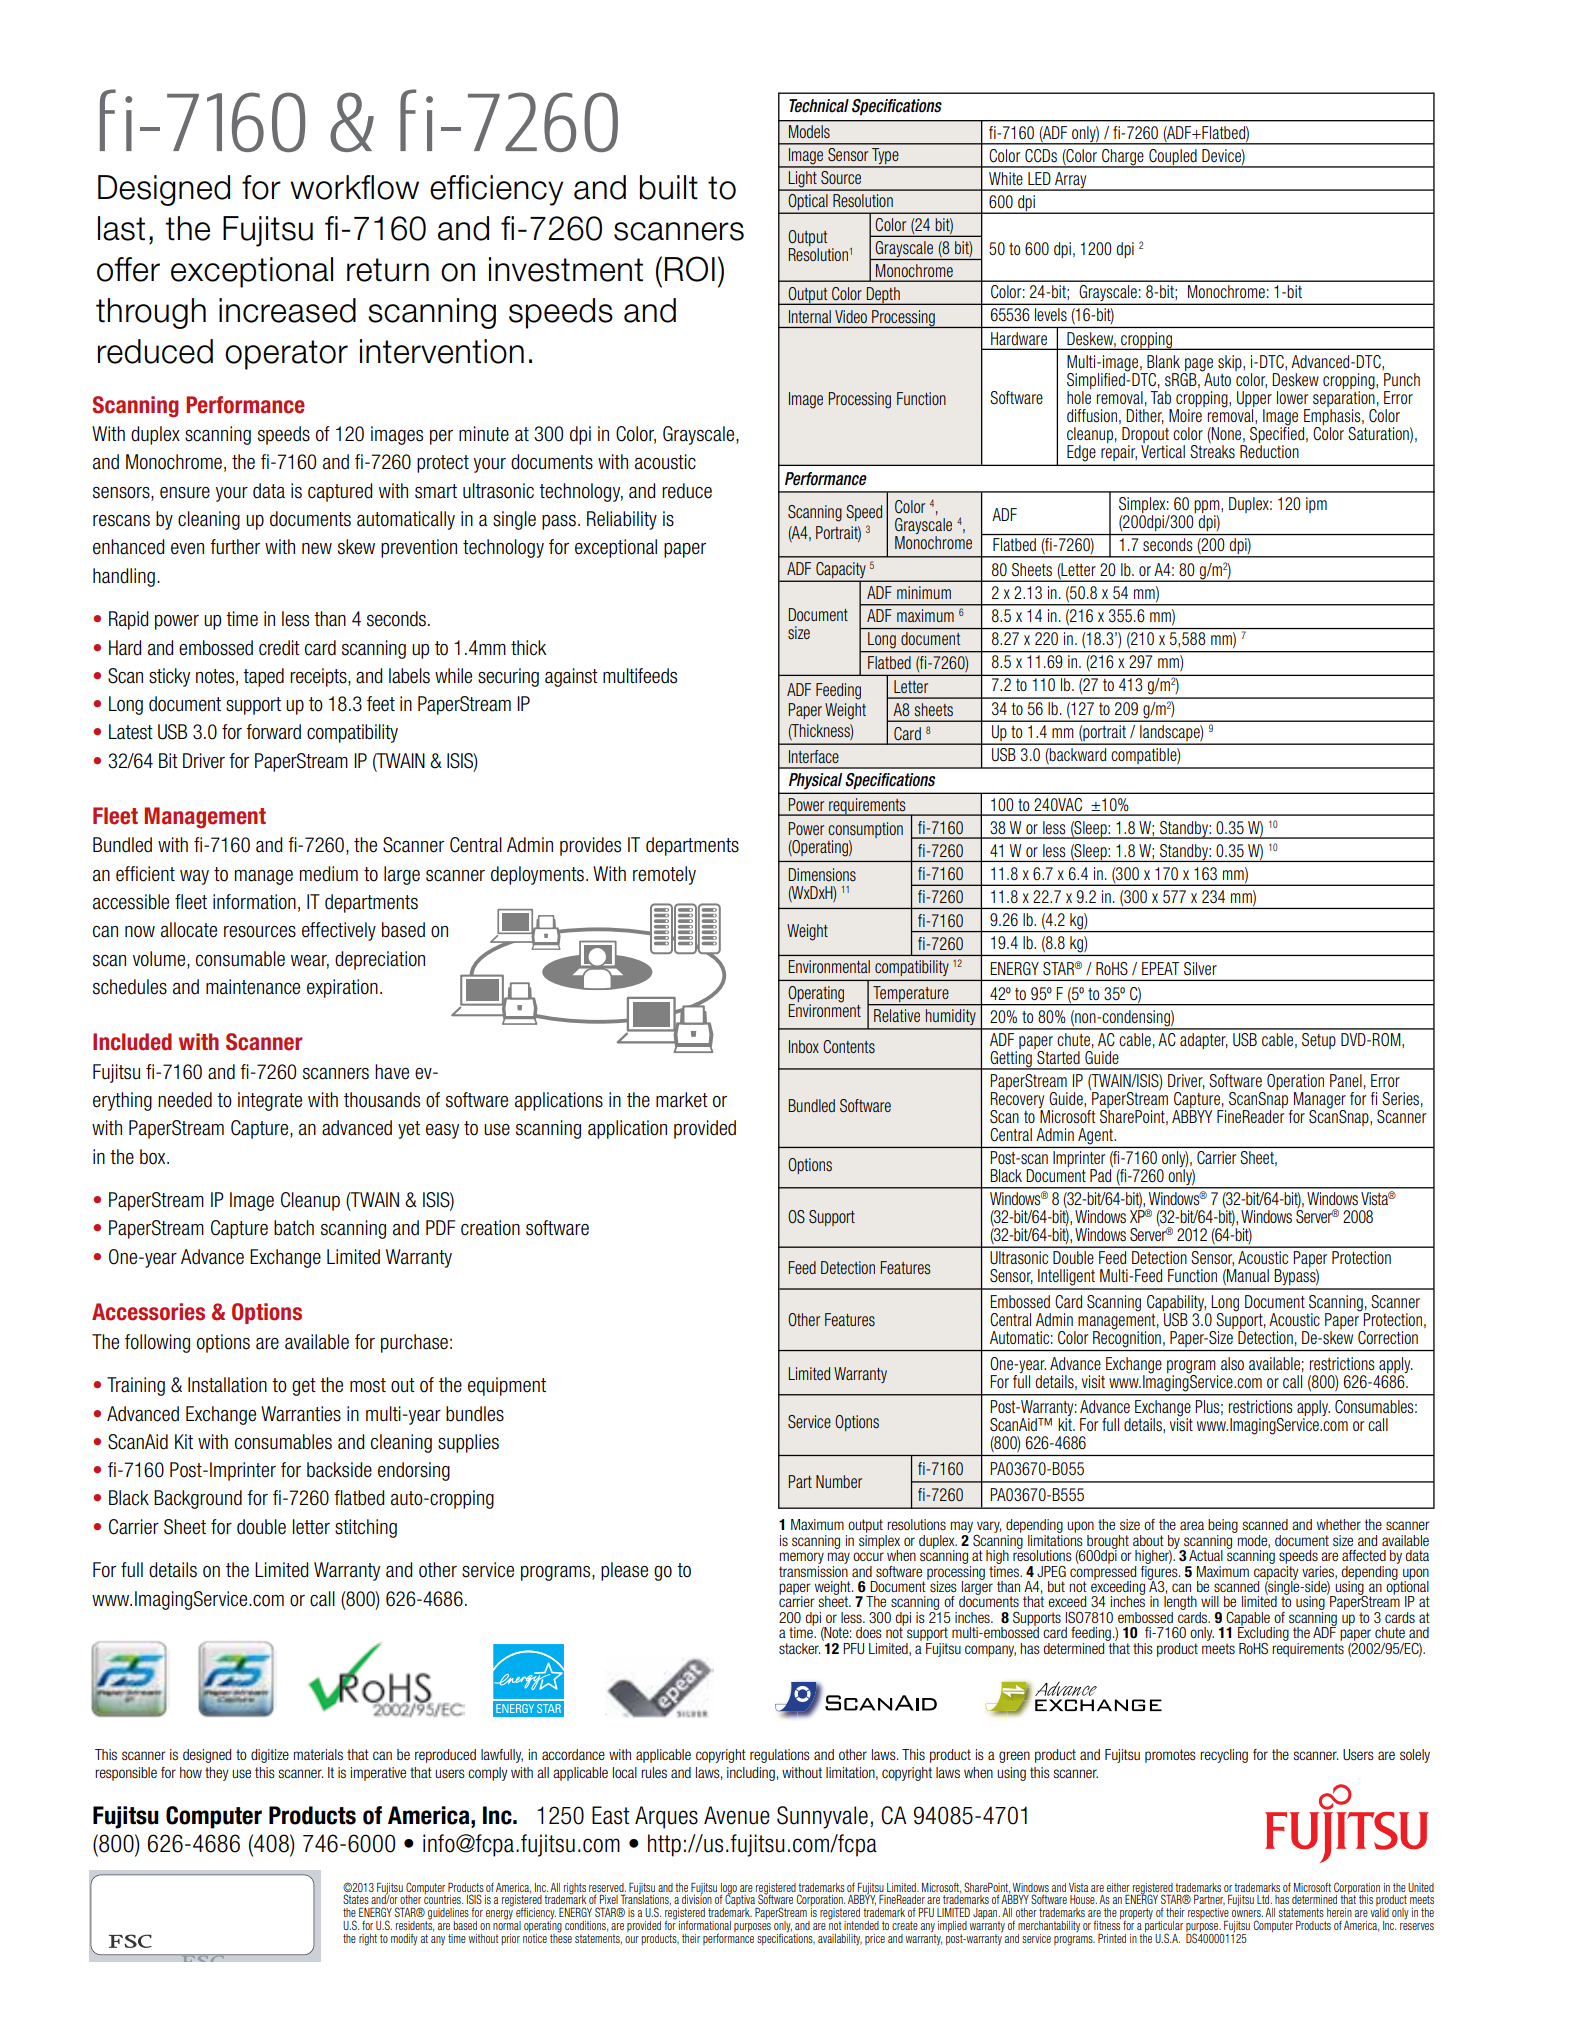 The height and width of the image is (2036, 1573). Describe the element at coordinates (839, 1481) in the image. I see `Number` at that location.
